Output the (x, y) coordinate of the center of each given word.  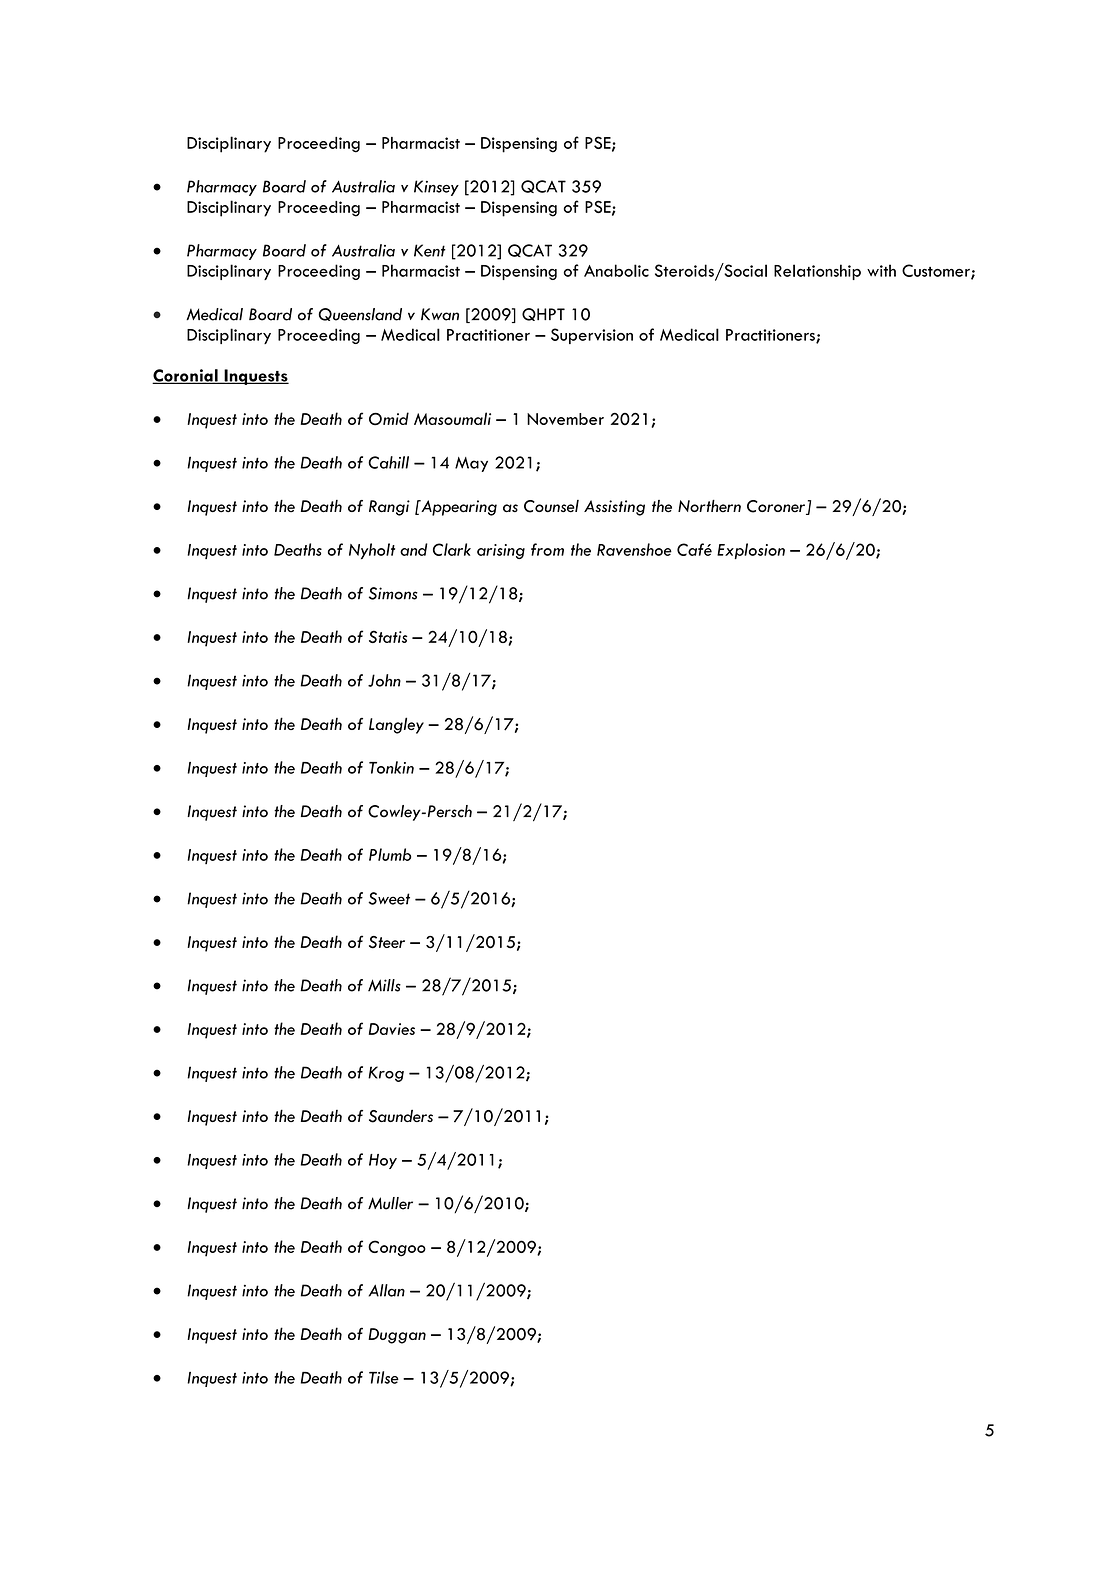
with (881, 270)
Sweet (389, 898)
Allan (387, 1290)
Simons (393, 593)
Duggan (397, 1336)
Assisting (614, 508)
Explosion (751, 551)
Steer (387, 942)
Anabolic (616, 270)
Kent (430, 250)
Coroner (777, 507)
